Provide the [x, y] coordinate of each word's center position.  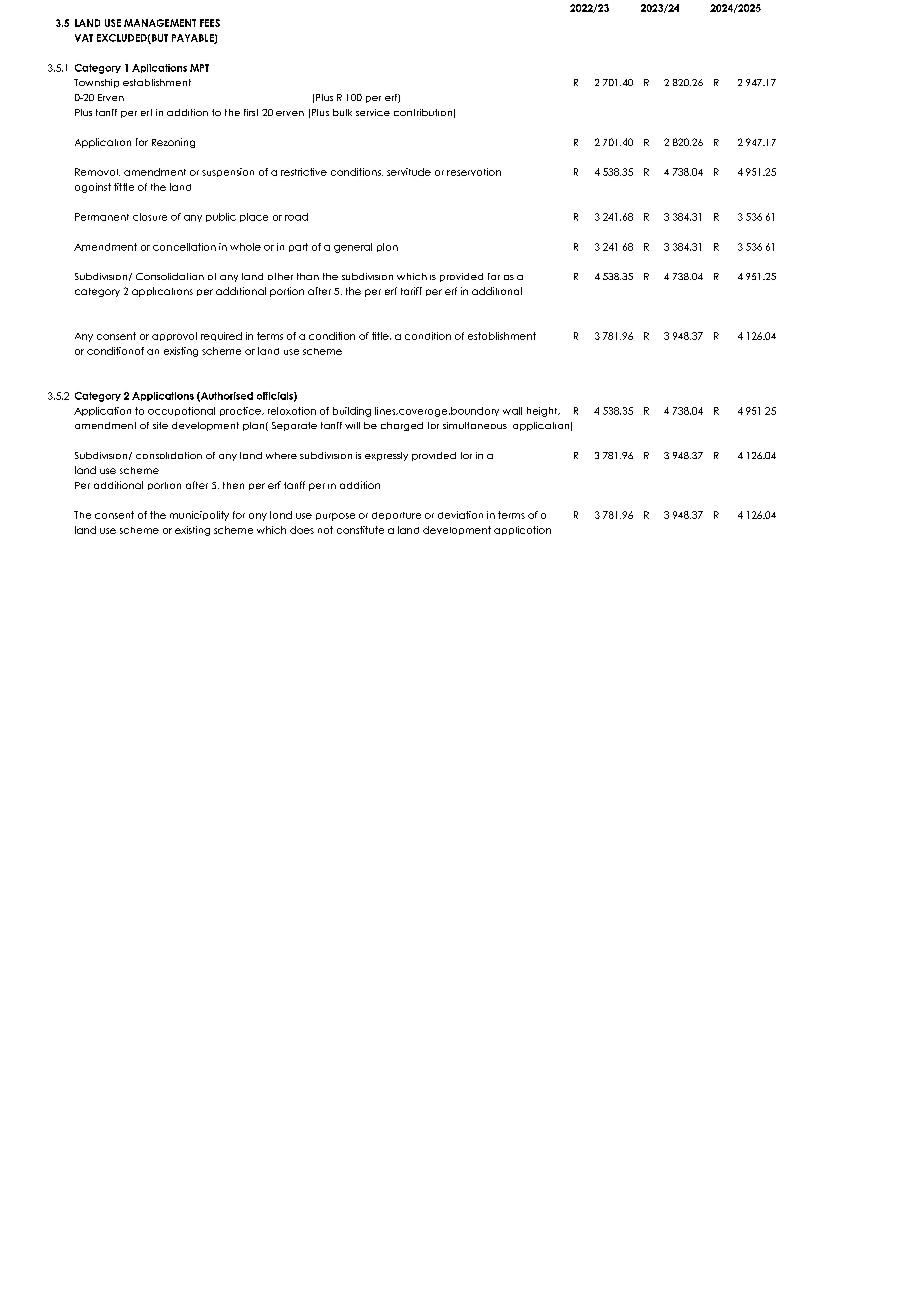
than [308, 276]
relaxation [292, 411]
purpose [335, 517]
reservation [474, 172]
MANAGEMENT [160, 23]
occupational [181, 411]
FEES [210, 23]
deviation [460, 515]
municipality [199, 516]
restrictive [304, 172]
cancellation [184, 247]
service [373, 112]
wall [512, 411]
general [353, 248]
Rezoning [173, 143]
